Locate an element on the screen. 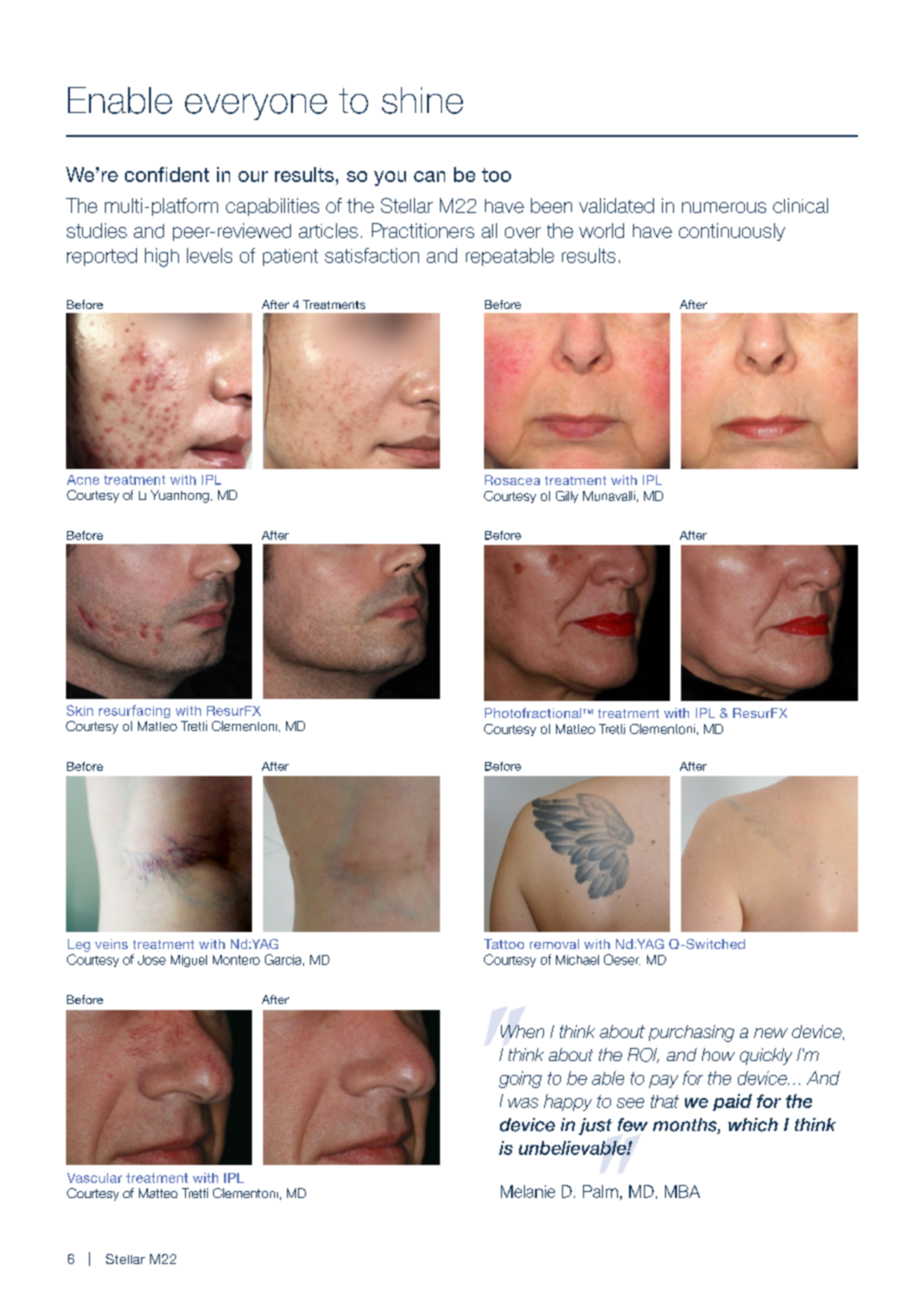 Image resolution: width=924 pixels, height=1308 pixels. confident is located at coordinates (167, 174).
